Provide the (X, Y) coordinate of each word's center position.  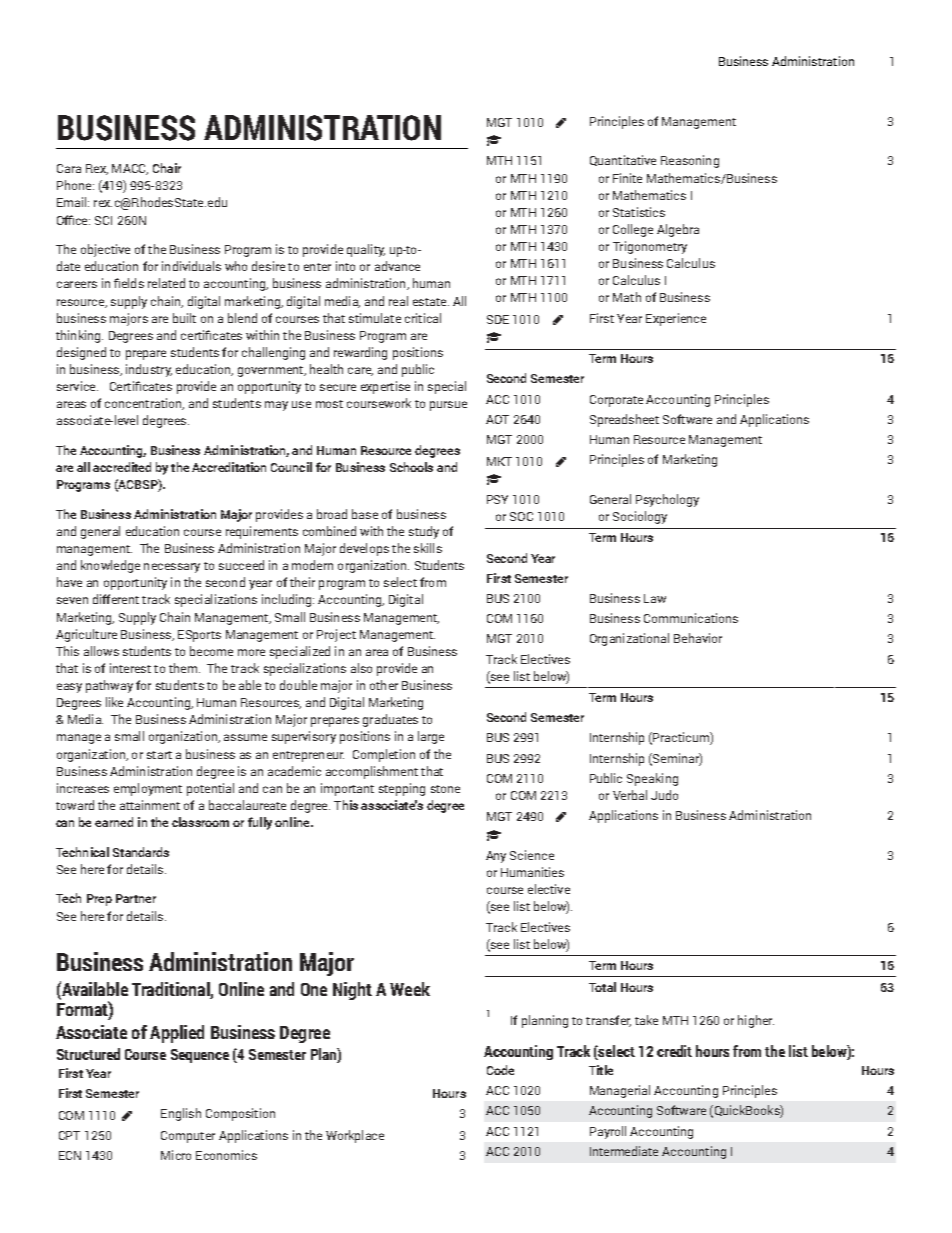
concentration (144, 404)
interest (130, 668)
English (181, 1114)
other (384, 685)
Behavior (698, 638)
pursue (448, 406)
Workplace (355, 1136)
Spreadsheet (624, 420)
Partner (136, 898)
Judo (664, 795)
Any (496, 857)
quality (366, 250)
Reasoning (690, 161)
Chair (167, 168)
